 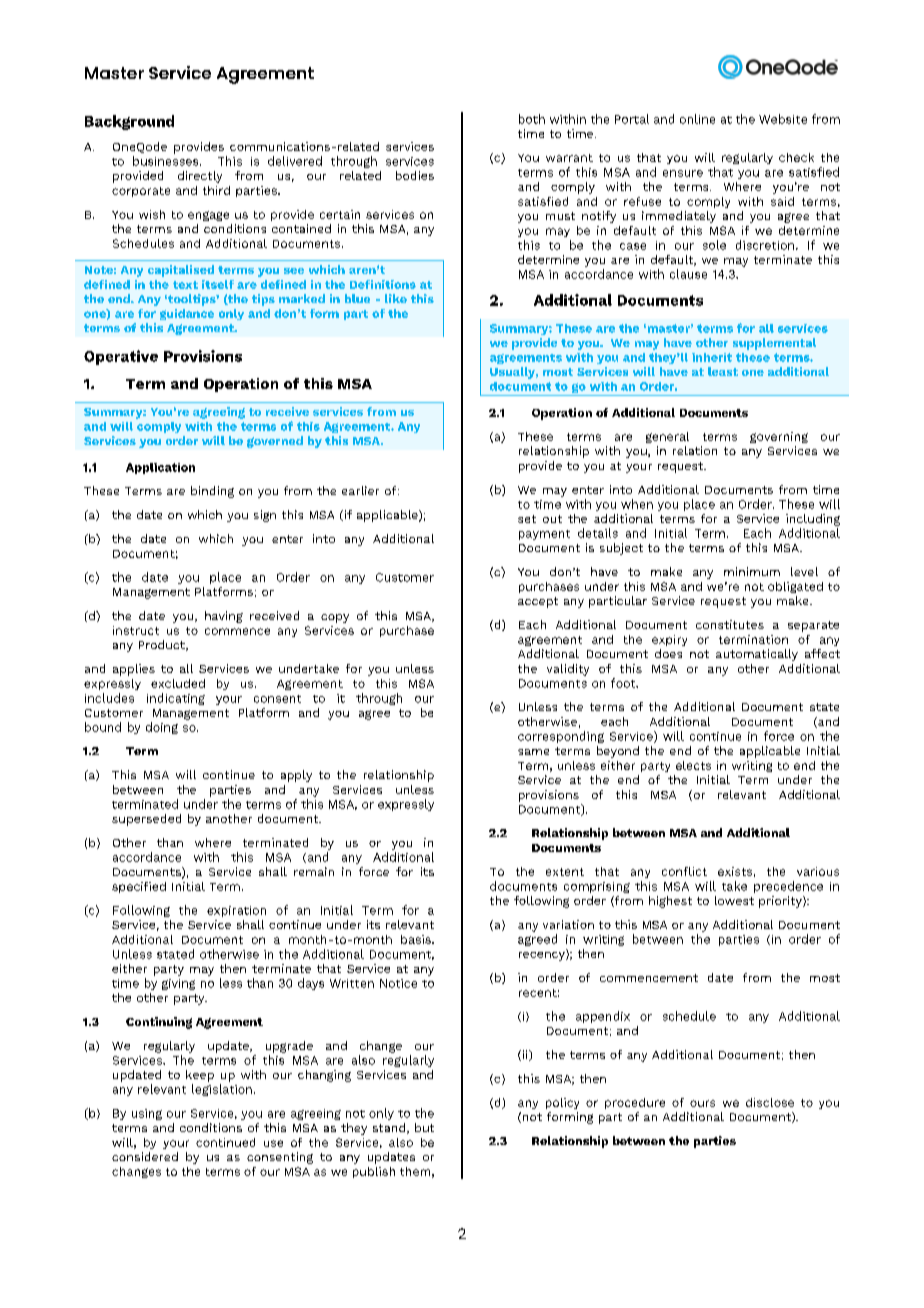 What do you see at coordinates (757, 655) in the page?
I see `automatically` at bounding box center [757, 655].
